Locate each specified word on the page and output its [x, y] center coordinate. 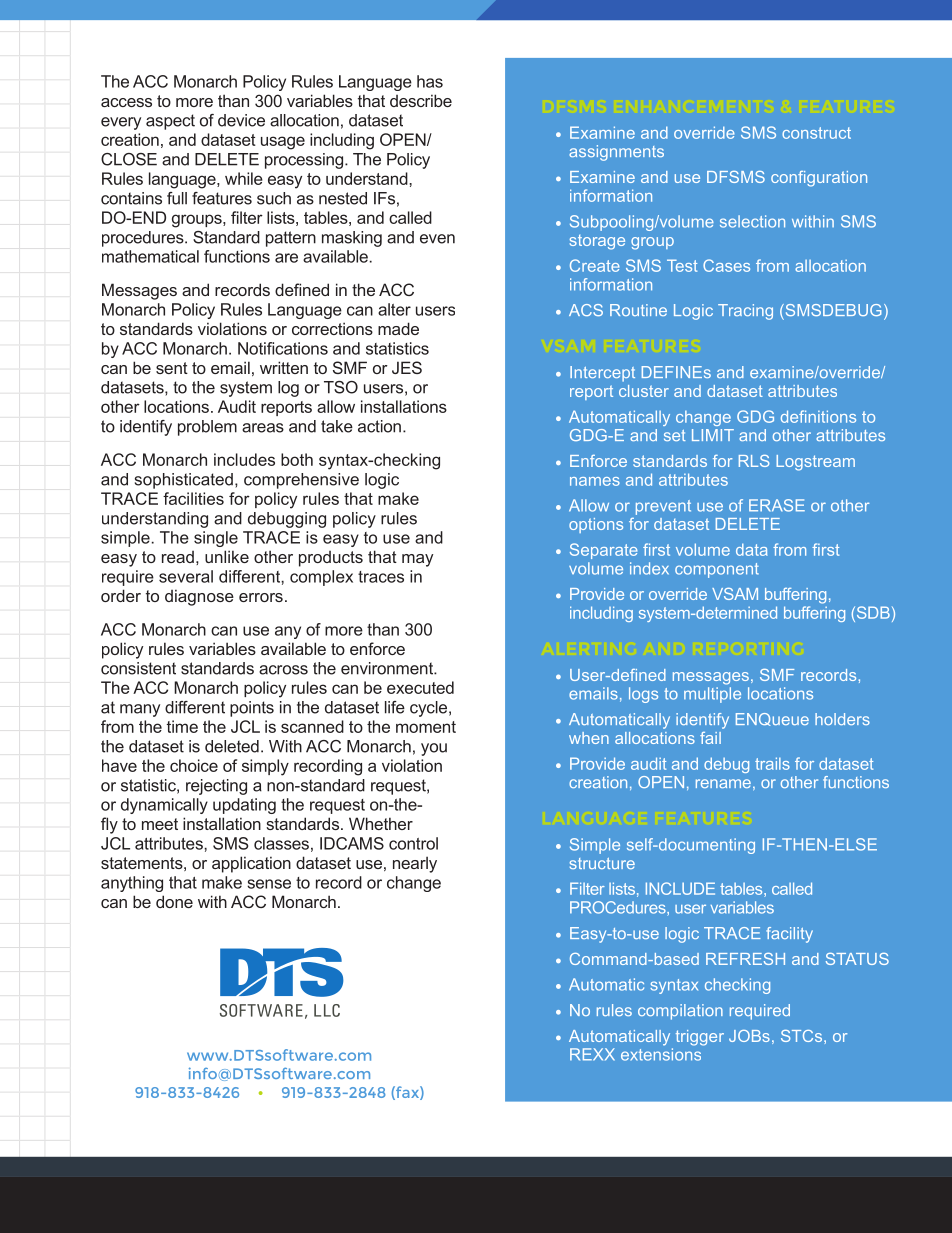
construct [816, 133]
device [241, 120]
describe [421, 100]
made [398, 328]
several [186, 576]
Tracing [745, 312]
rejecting [216, 787]
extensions [661, 1054]
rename [723, 783]
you [434, 749]
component [717, 570]
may [417, 560]
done [174, 901]
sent [172, 368]
